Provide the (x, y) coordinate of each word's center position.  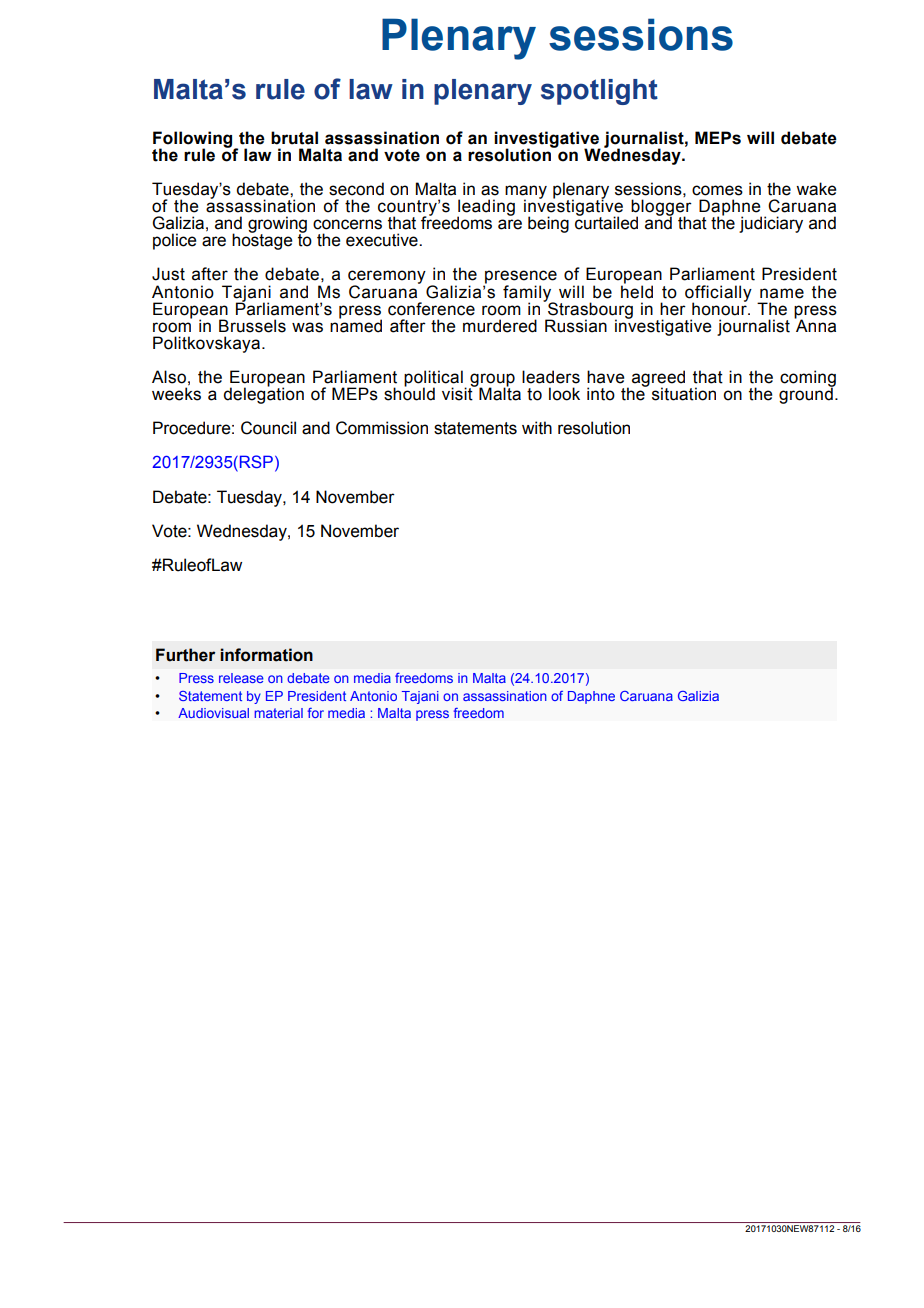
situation (684, 394)
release (241, 678)
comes (717, 190)
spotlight (599, 92)
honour (720, 308)
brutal (294, 138)
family (528, 294)
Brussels (252, 326)
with (537, 428)
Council (268, 428)
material (279, 713)
